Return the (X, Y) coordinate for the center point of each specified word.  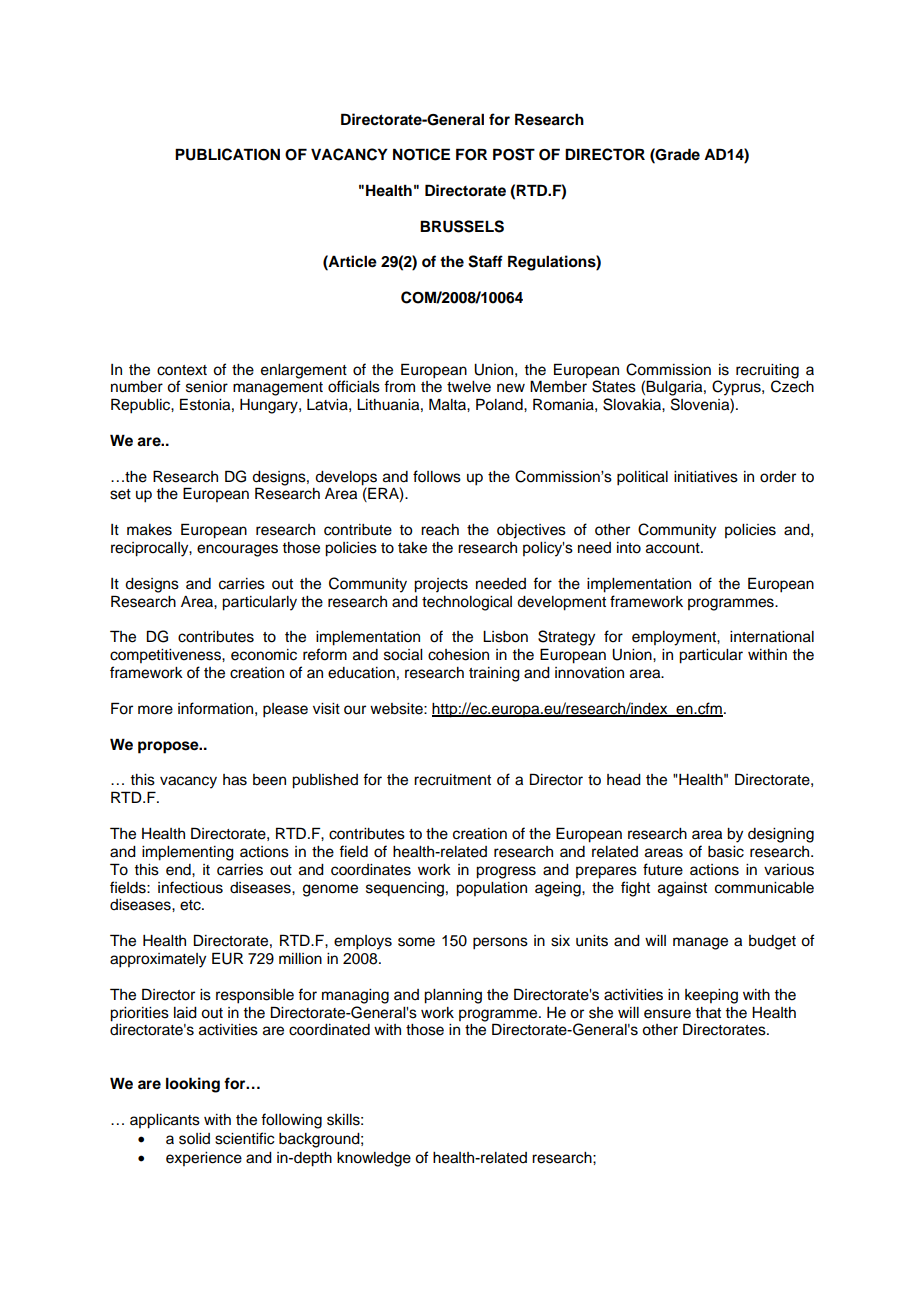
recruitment (452, 780)
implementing (188, 853)
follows (437, 476)
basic (726, 852)
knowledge (374, 1159)
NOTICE (421, 154)
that (708, 1012)
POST (514, 154)
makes (149, 530)
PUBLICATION (227, 154)
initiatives (706, 477)
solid (194, 1139)
